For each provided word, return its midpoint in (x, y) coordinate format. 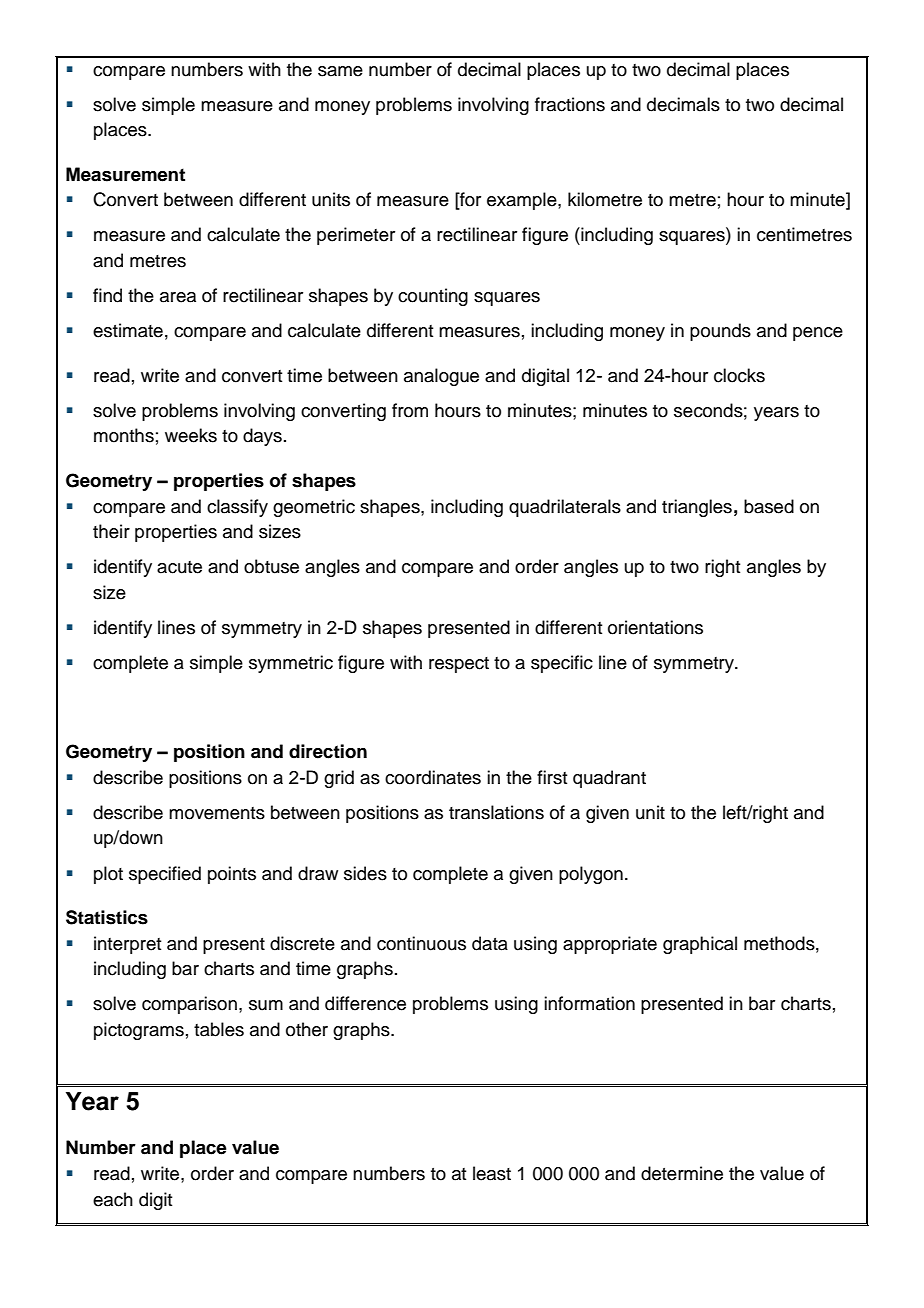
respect (459, 665)
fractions (570, 104)
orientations (655, 627)
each (113, 1199)
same (340, 71)
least (492, 1173)
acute (179, 567)
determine (682, 1173)
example (523, 201)
